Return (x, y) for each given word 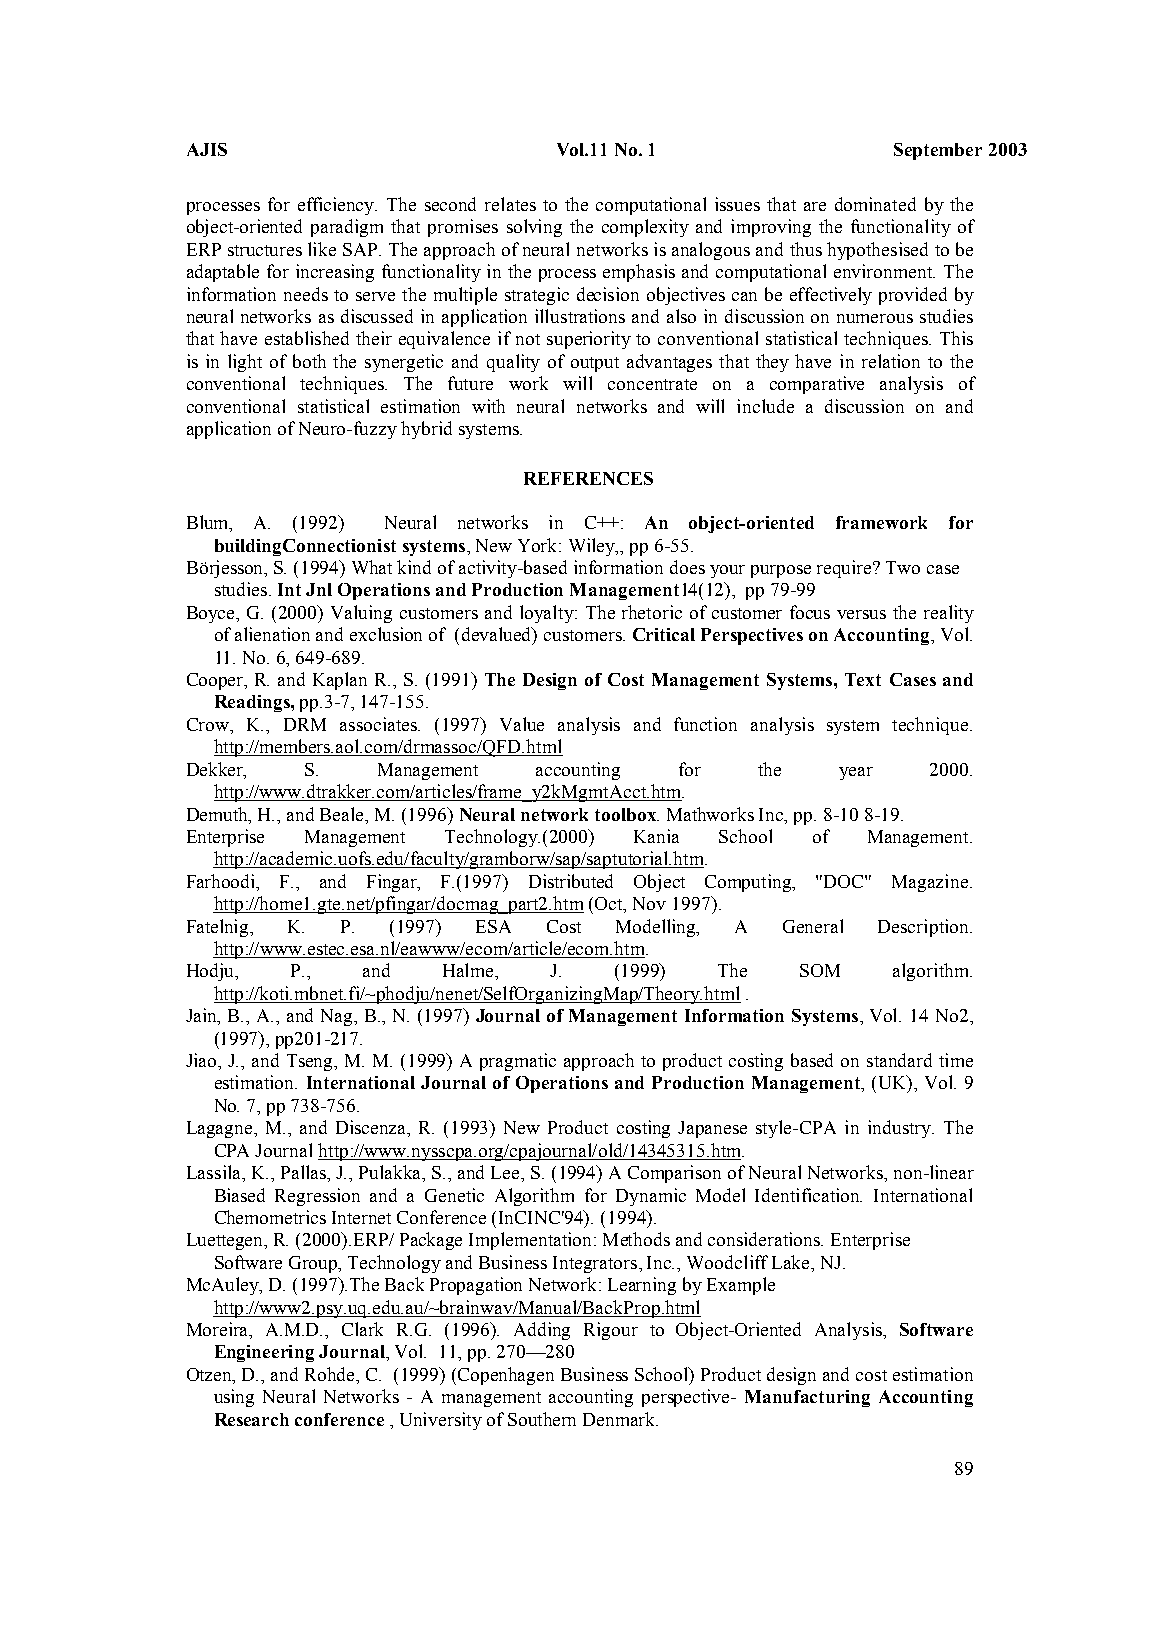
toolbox (627, 814)
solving (534, 228)
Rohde (331, 1375)
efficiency (337, 206)
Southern (542, 1419)
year (856, 773)
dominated (875, 204)
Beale (343, 814)
